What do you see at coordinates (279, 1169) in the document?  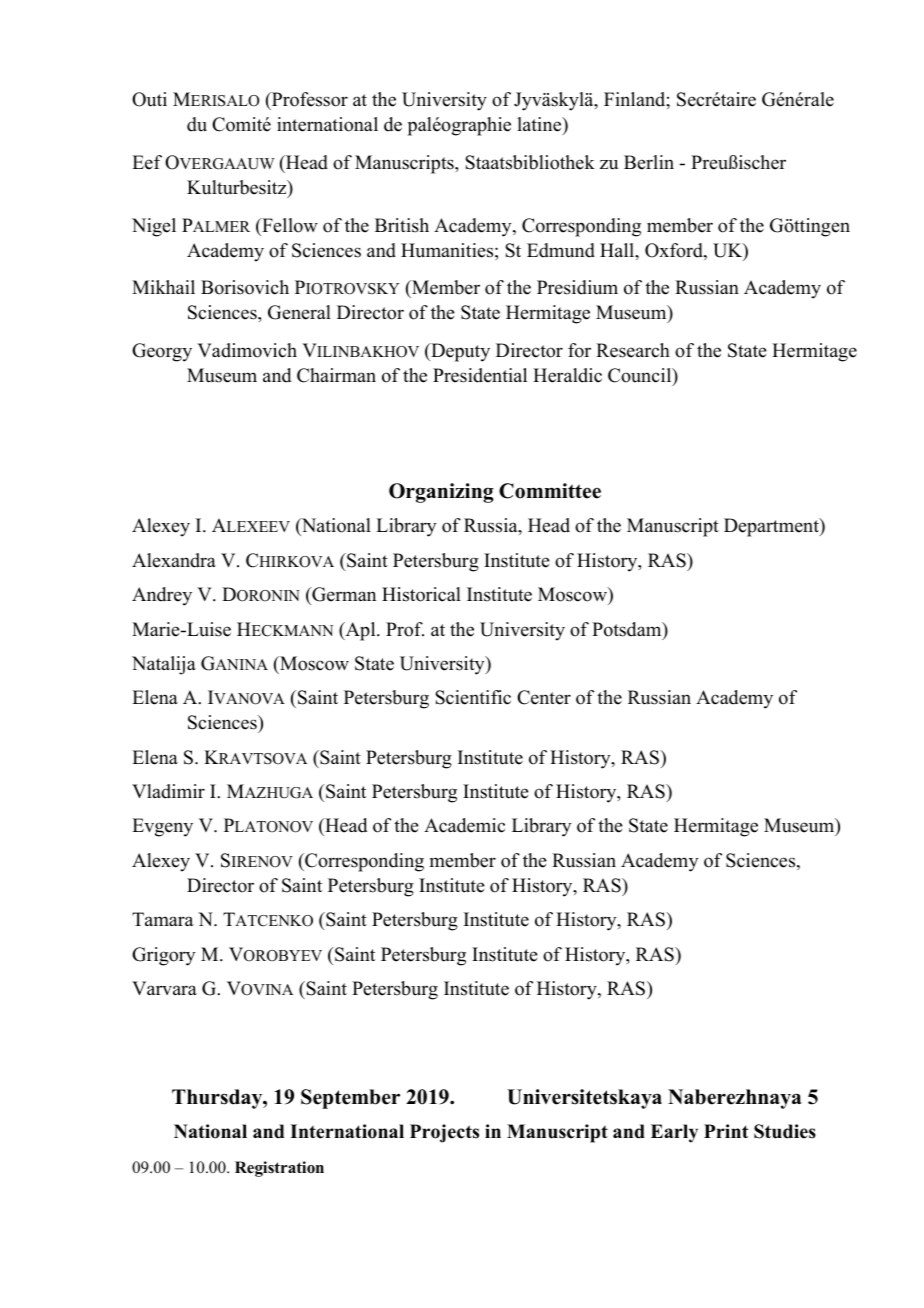 I see `Registration` at bounding box center [279, 1169].
